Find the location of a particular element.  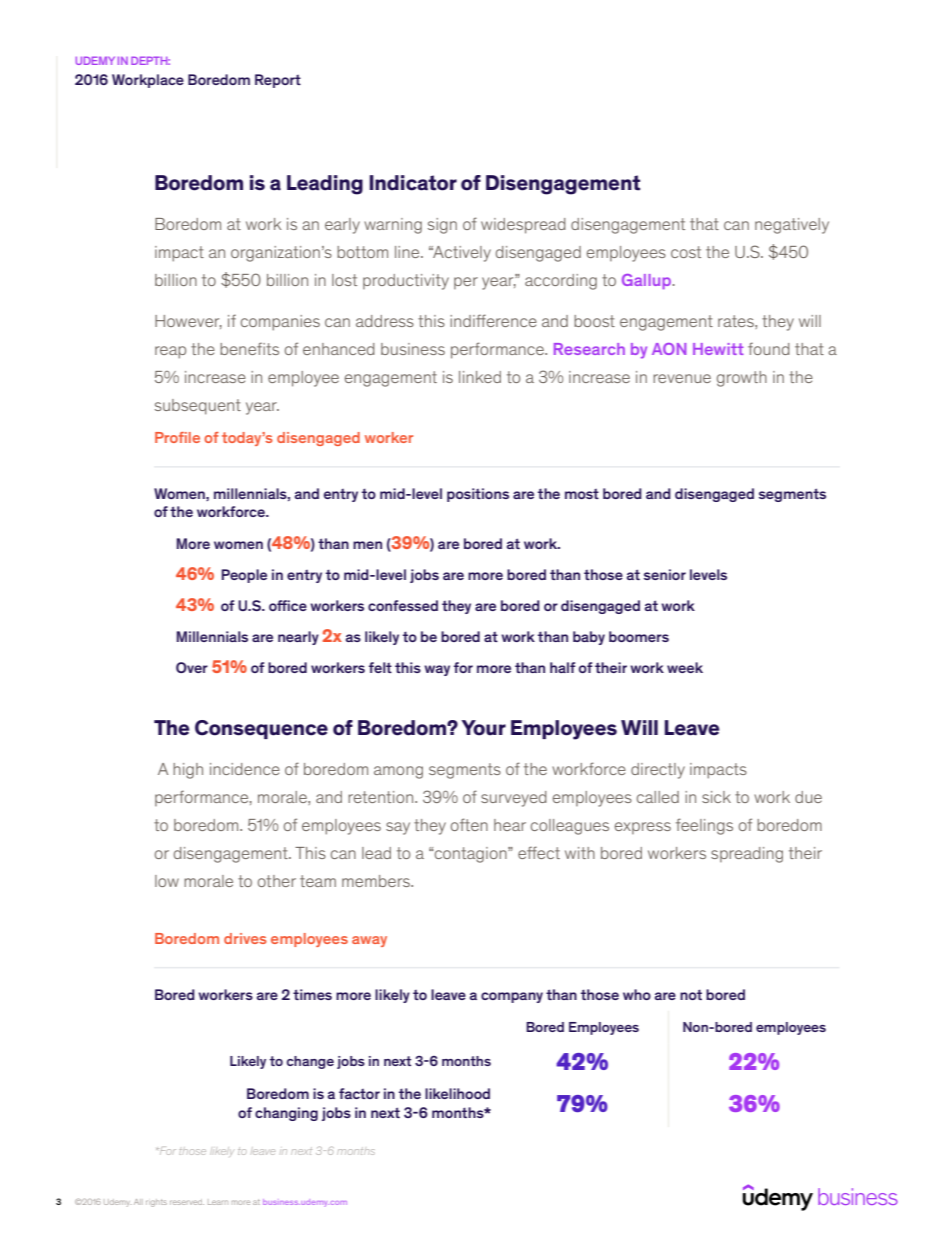

Indicator is located at coordinates (413, 183).
